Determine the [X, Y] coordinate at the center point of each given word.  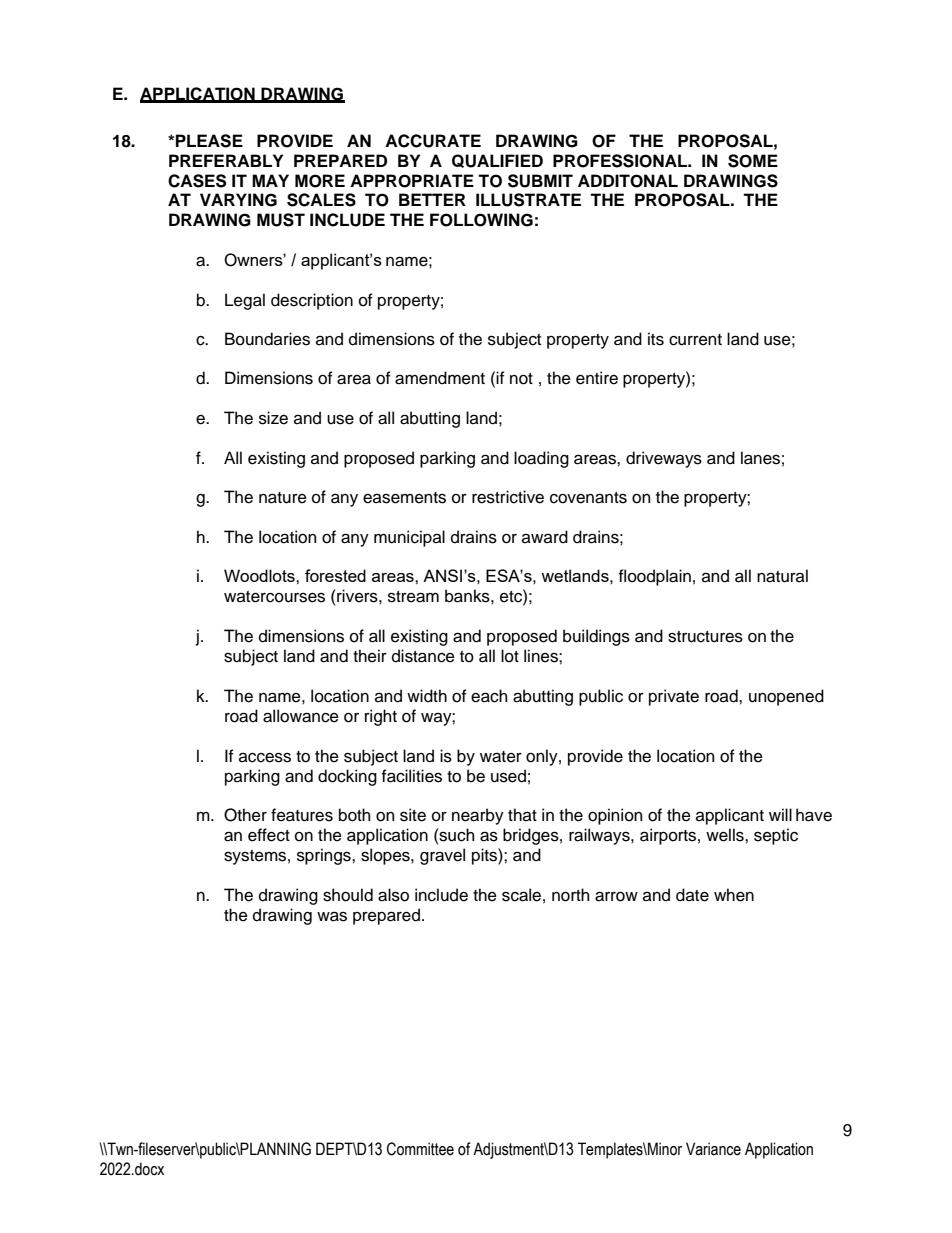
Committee [420, 1149]
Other [245, 815]
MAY [270, 180]
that [522, 815]
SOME [753, 161]
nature [283, 498]
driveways [664, 459]
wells [726, 835]
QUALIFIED [497, 161]
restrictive [508, 497]
